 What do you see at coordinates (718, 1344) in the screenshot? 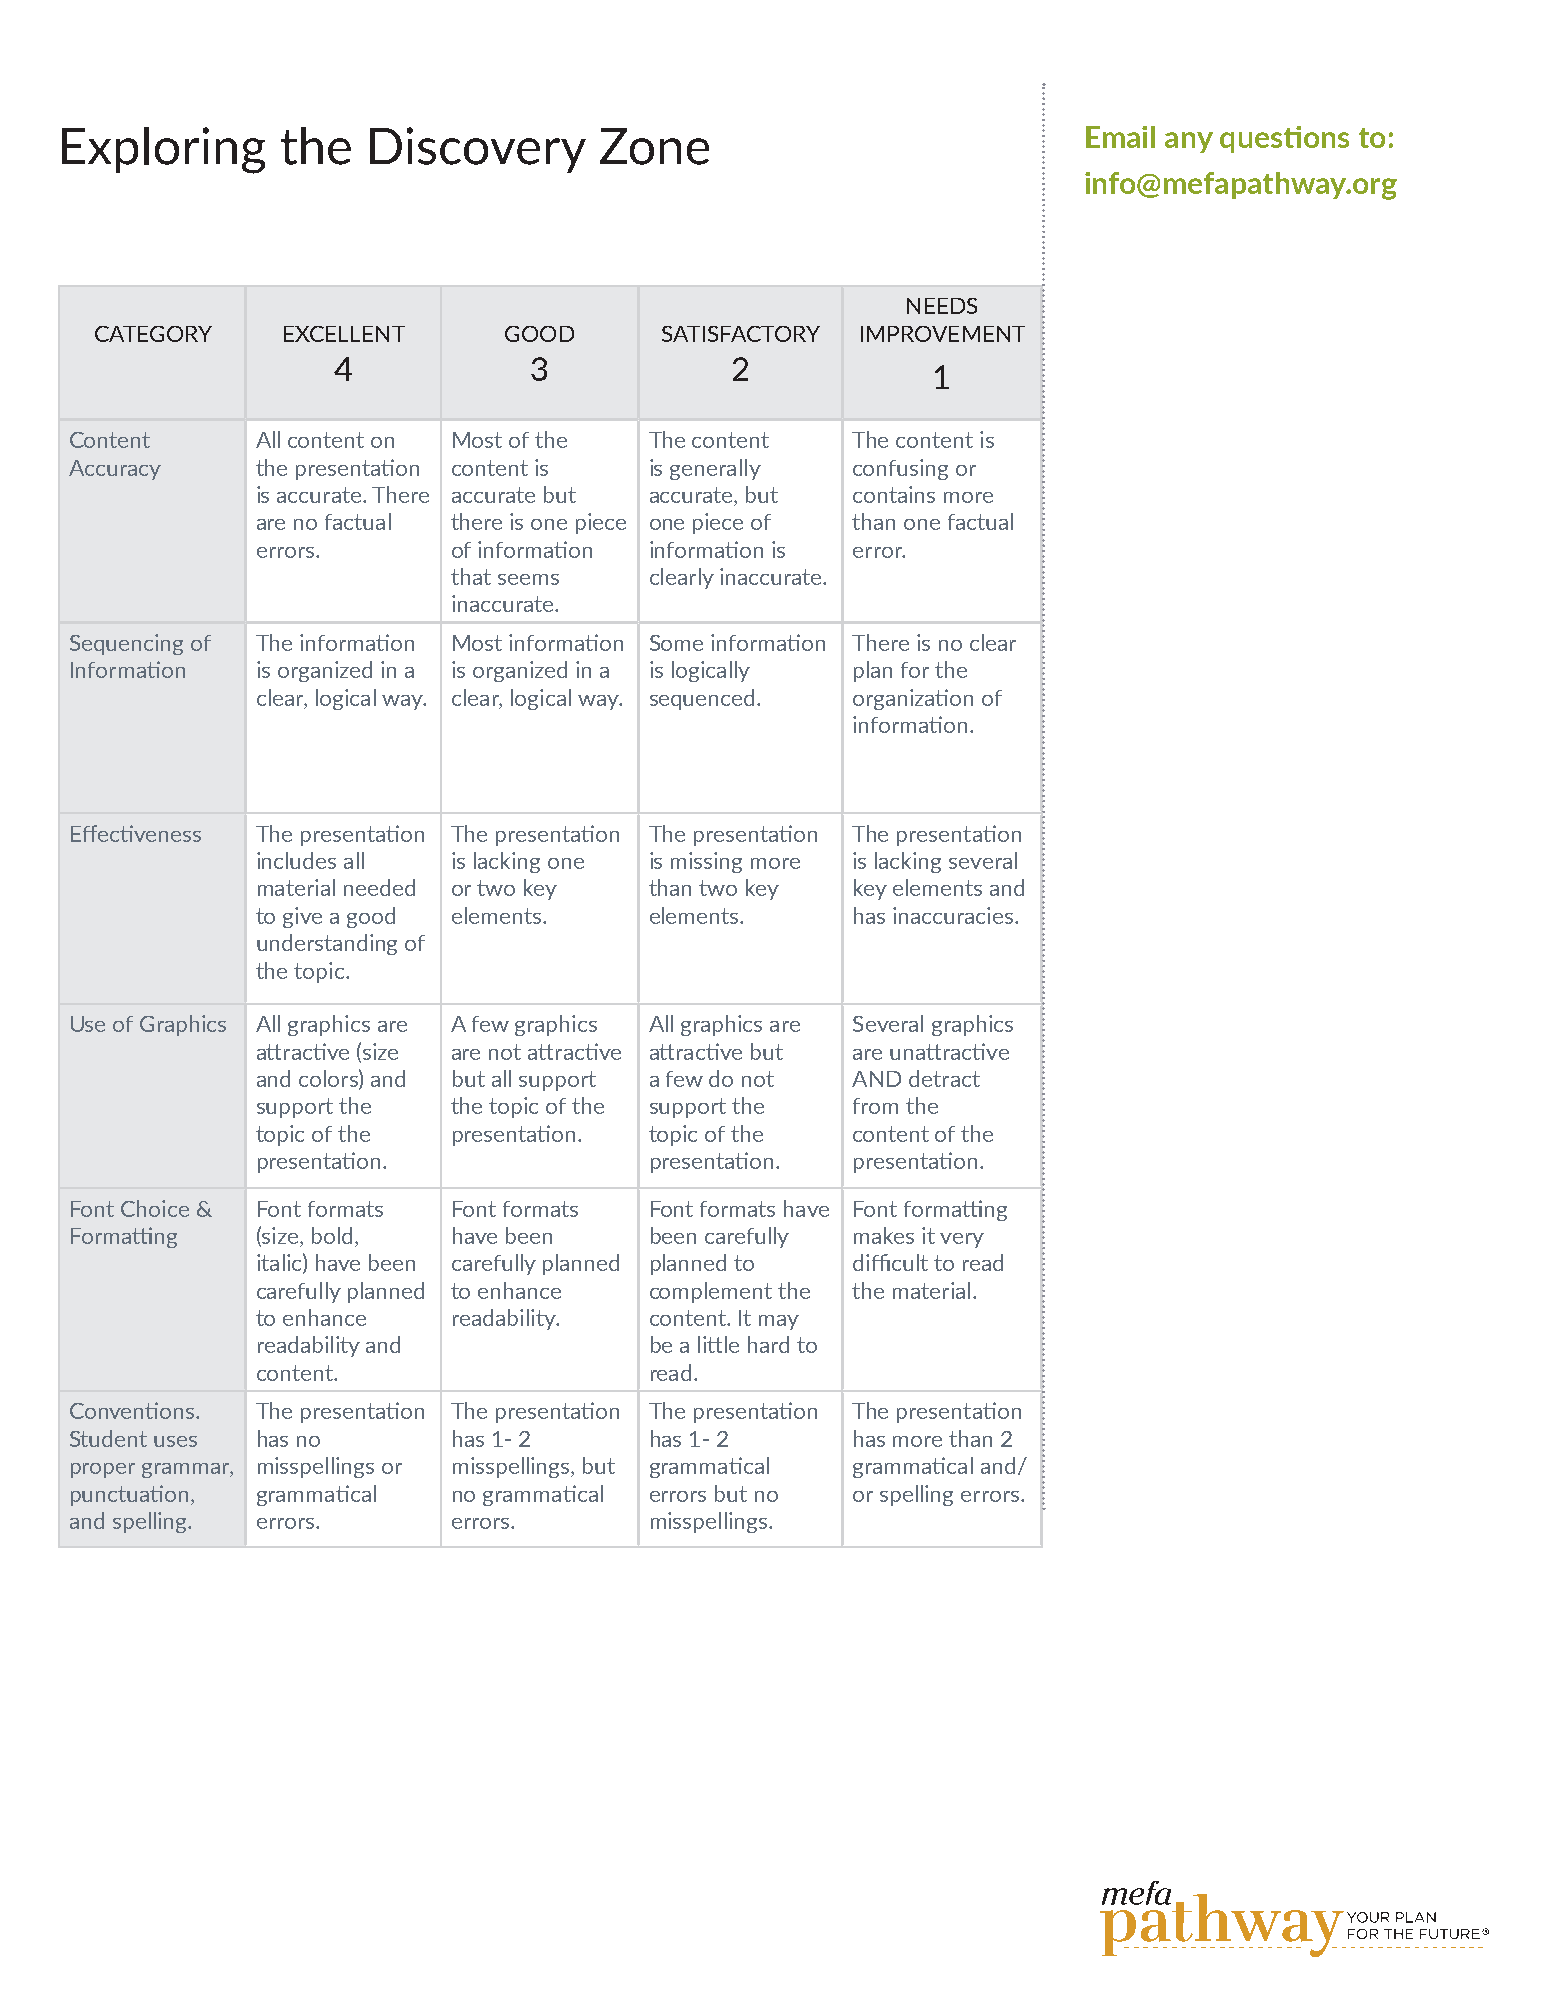
I see `little` at bounding box center [718, 1344].
